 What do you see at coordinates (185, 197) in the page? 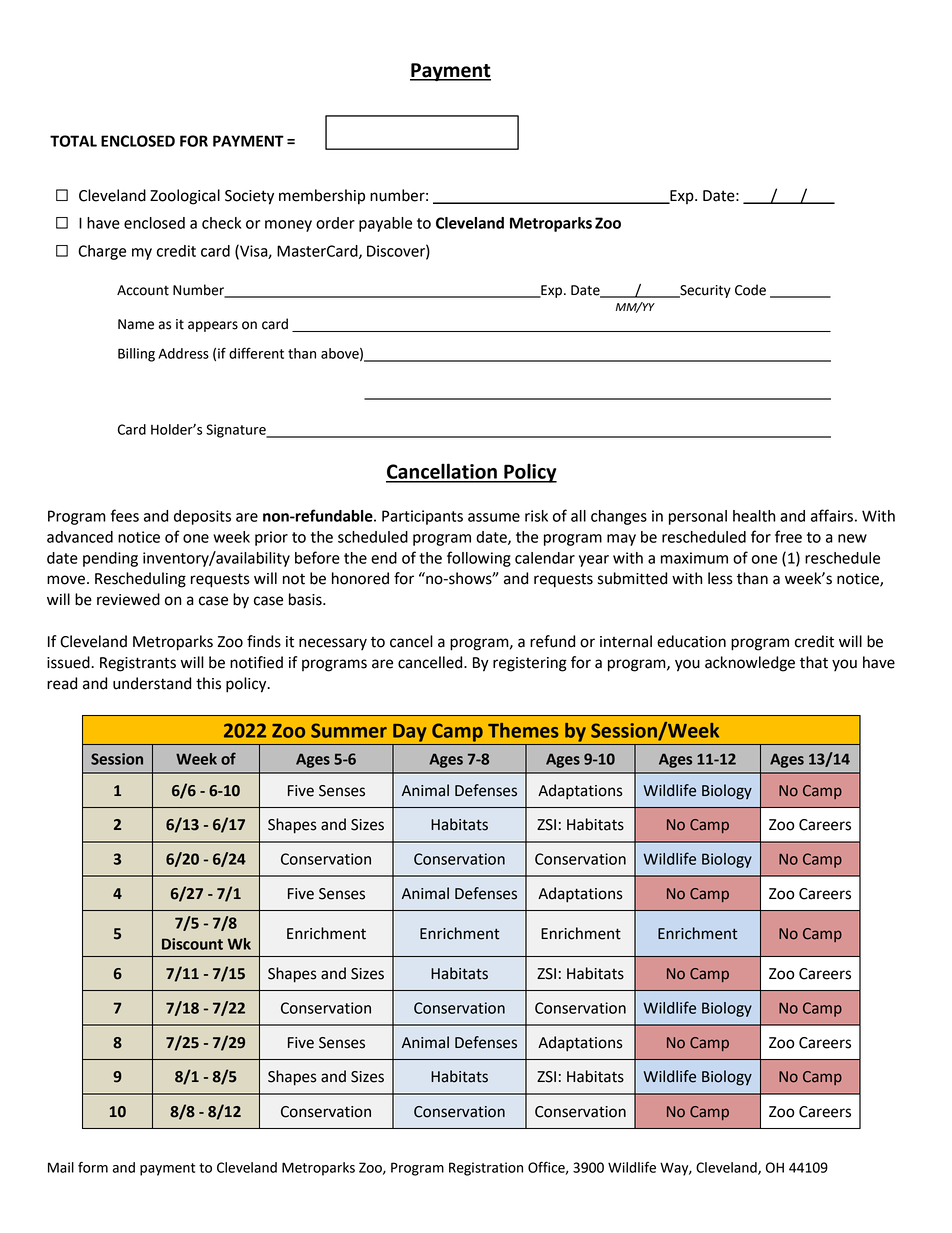
I see `Zoological` at bounding box center [185, 197].
